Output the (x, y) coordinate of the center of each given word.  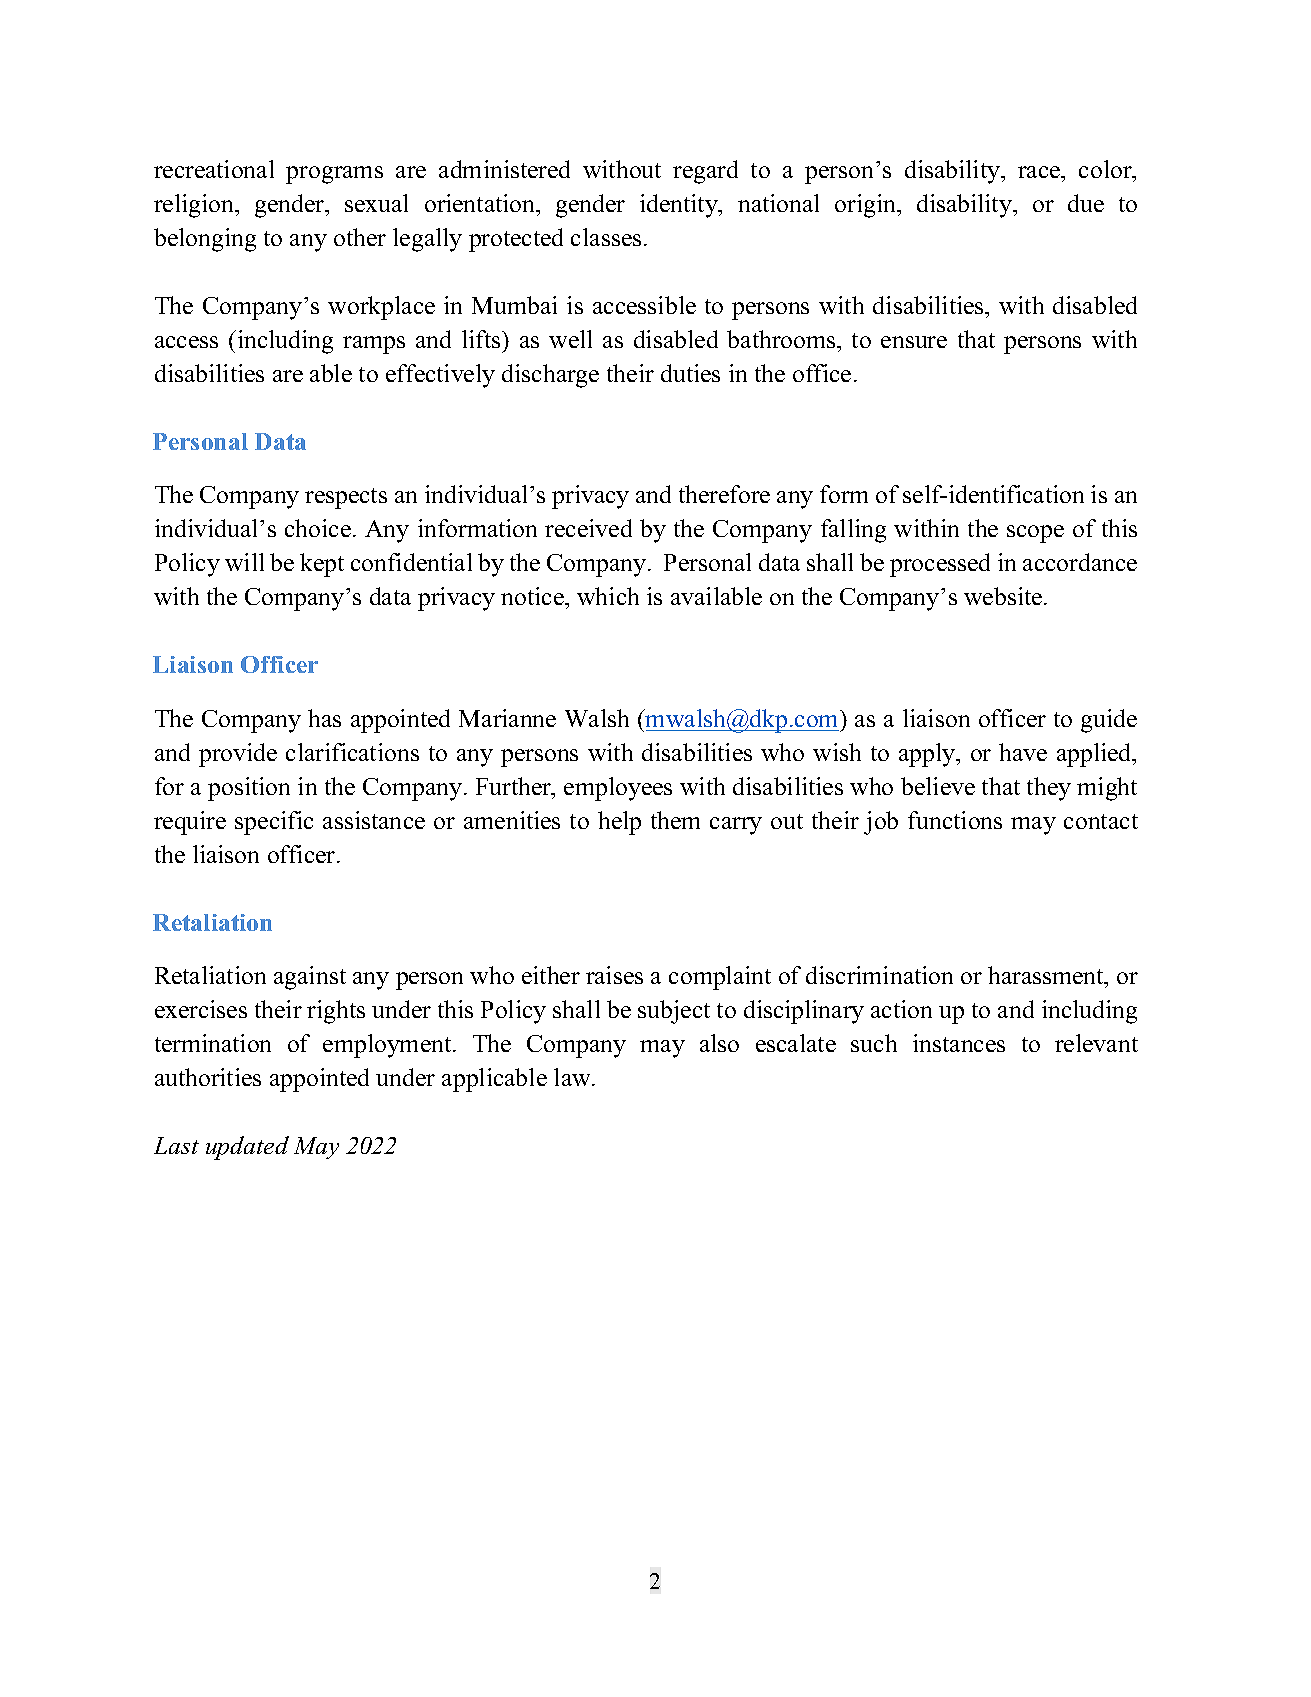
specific (274, 823)
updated (247, 1148)
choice (318, 528)
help (619, 823)
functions (955, 820)
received (588, 528)
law (573, 1077)
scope (1035, 534)
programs (334, 175)
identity (680, 206)
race (1040, 172)
